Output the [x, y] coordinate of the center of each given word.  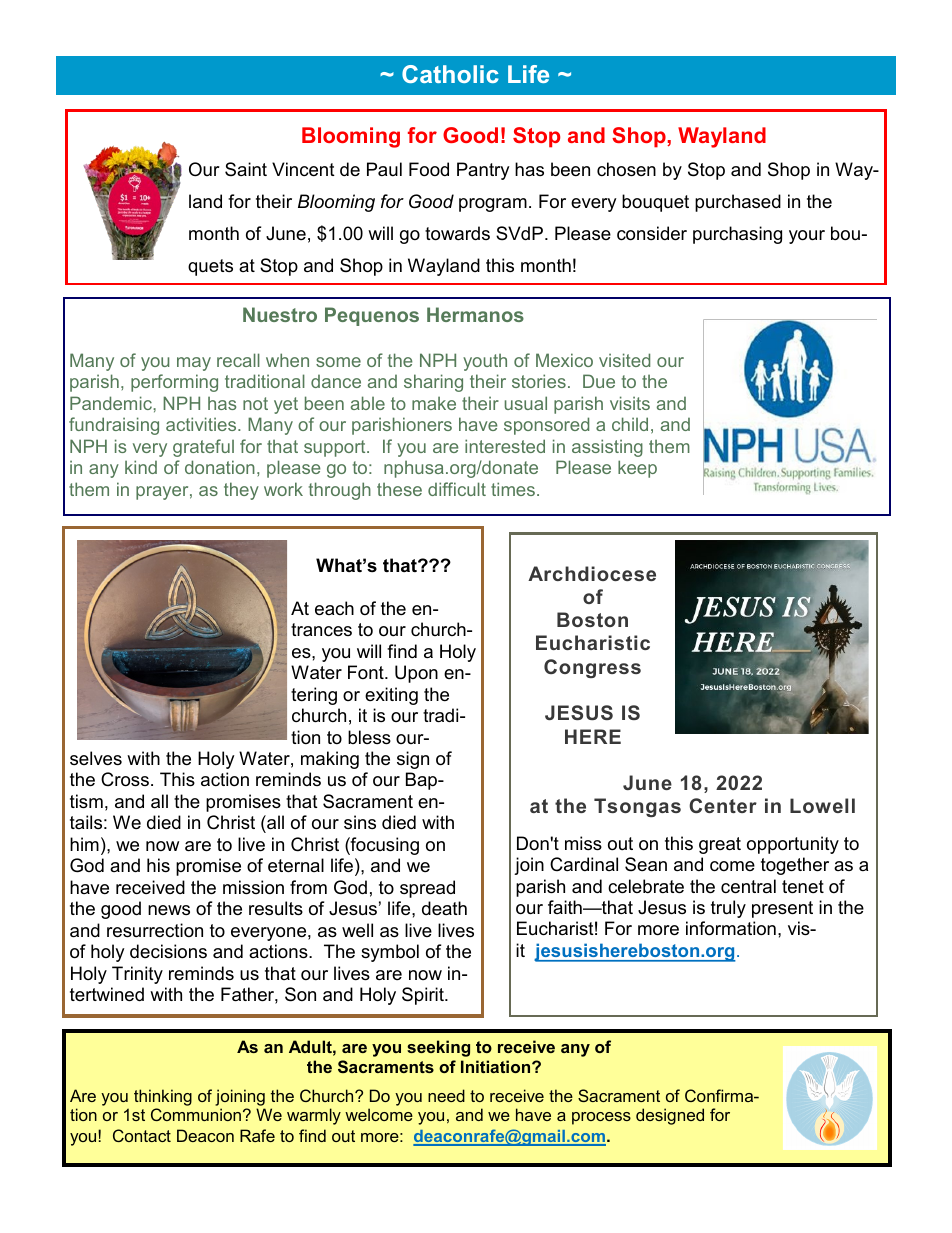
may [194, 364]
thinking [163, 1097]
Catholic [450, 74]
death [444, 908]
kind [141, 467]
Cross [125, 779]
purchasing [737, 235]
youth [485, 362]
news [169, 910]
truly [728, 909]
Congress [592, 668]
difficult [457, 489]
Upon [416, 674]
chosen [626, 169]
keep [637, 469]
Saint [246, 169]
